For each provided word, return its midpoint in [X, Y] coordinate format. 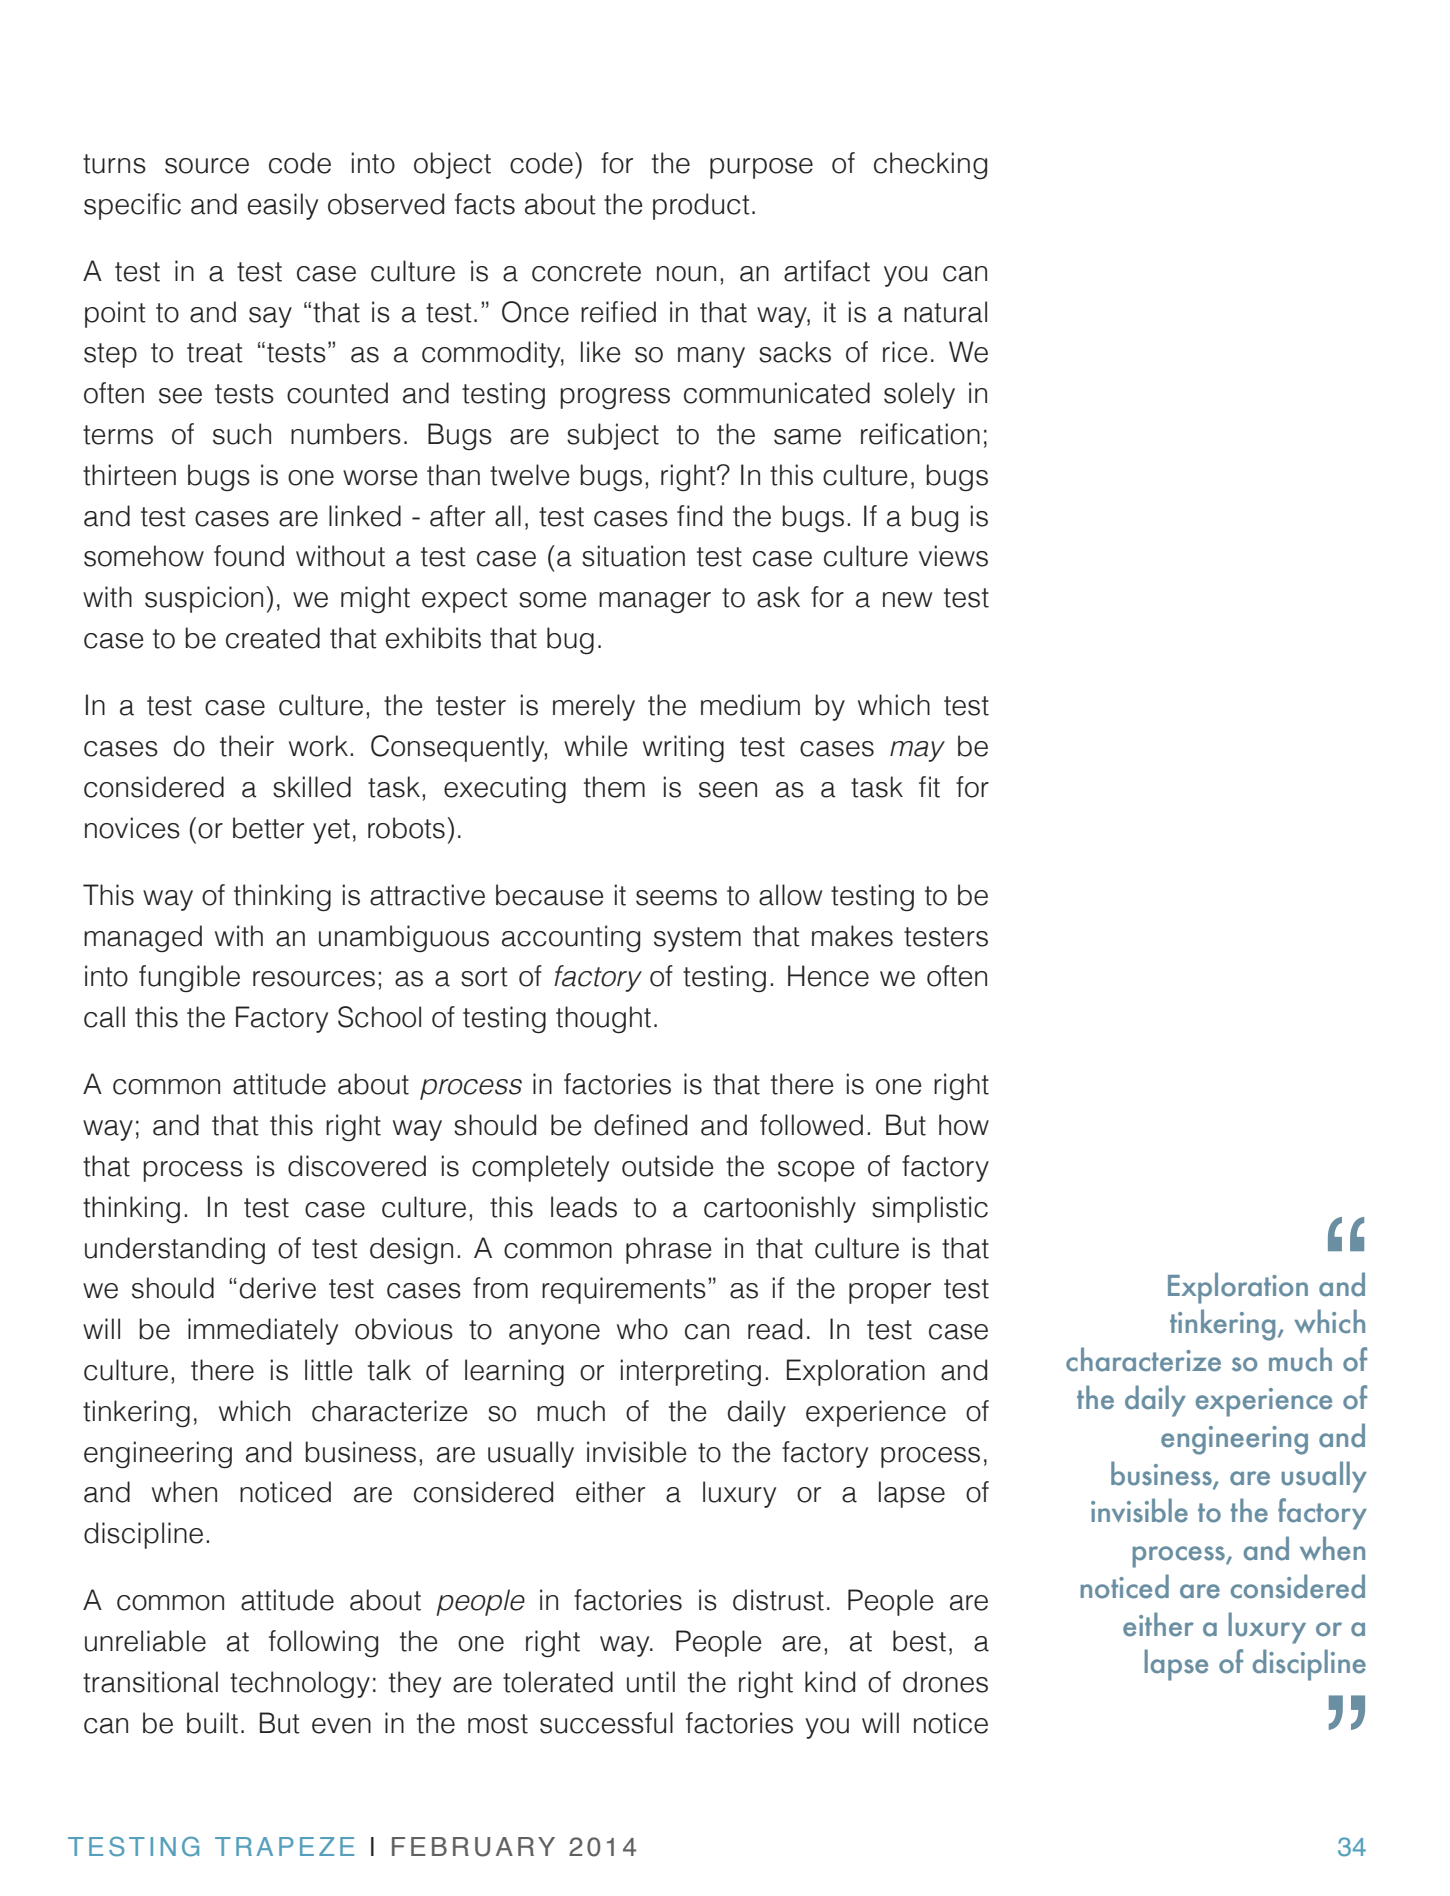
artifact [827, 271]
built [212, 1723]
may [917, 751]
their [247, 746]
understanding [175, 1250]
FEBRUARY [473, 1847]
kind [830, 1682]
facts [485, 204]
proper [890, 1293]
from [500, 1288]
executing [505, 790]
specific [132, 206]
